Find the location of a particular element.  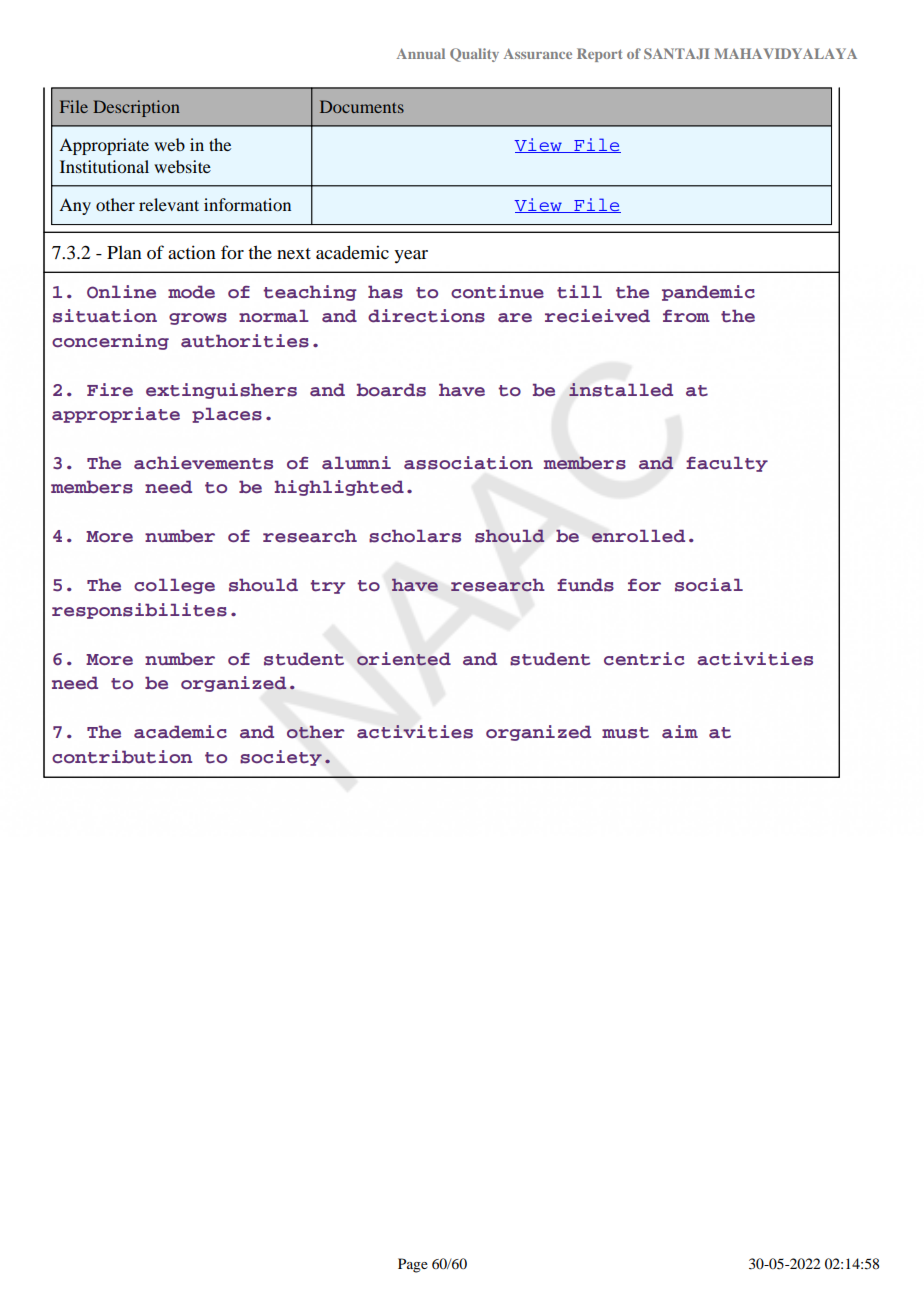

must is located at coordinates (625, 733).
